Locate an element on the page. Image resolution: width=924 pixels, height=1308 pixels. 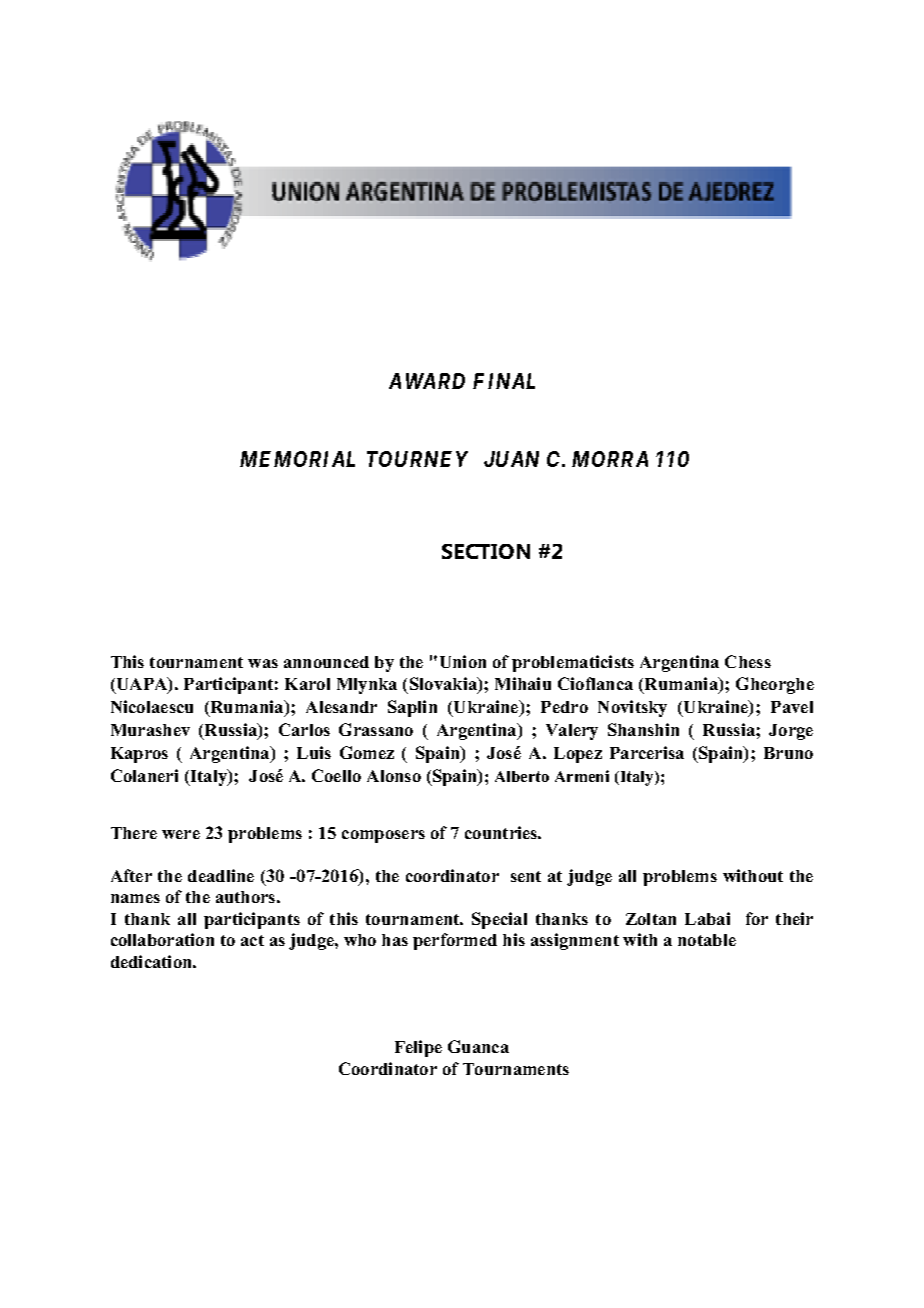
Pedro is located at coordinates (564, 707).
